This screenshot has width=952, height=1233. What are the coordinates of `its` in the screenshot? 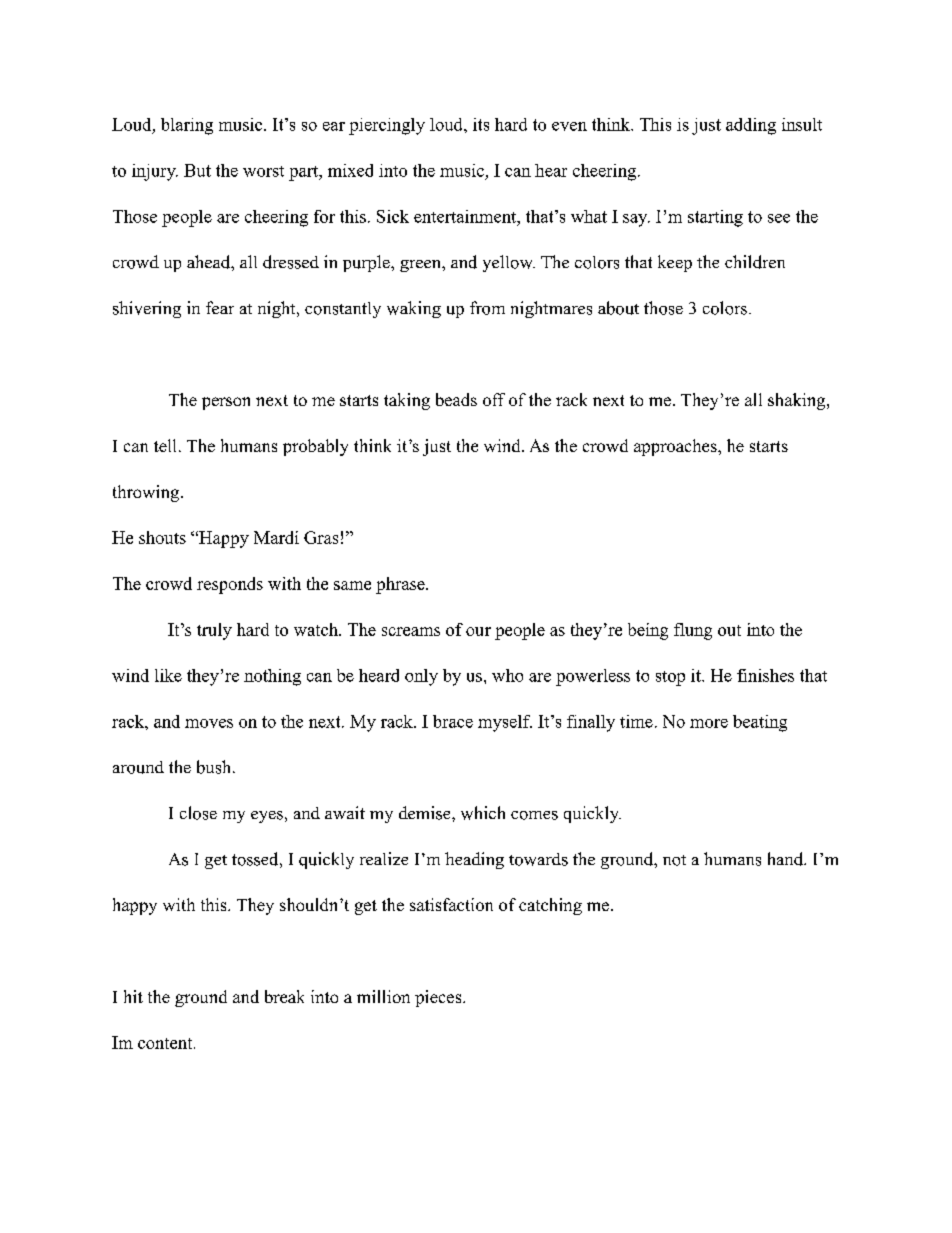 It's located at (481, 124).
